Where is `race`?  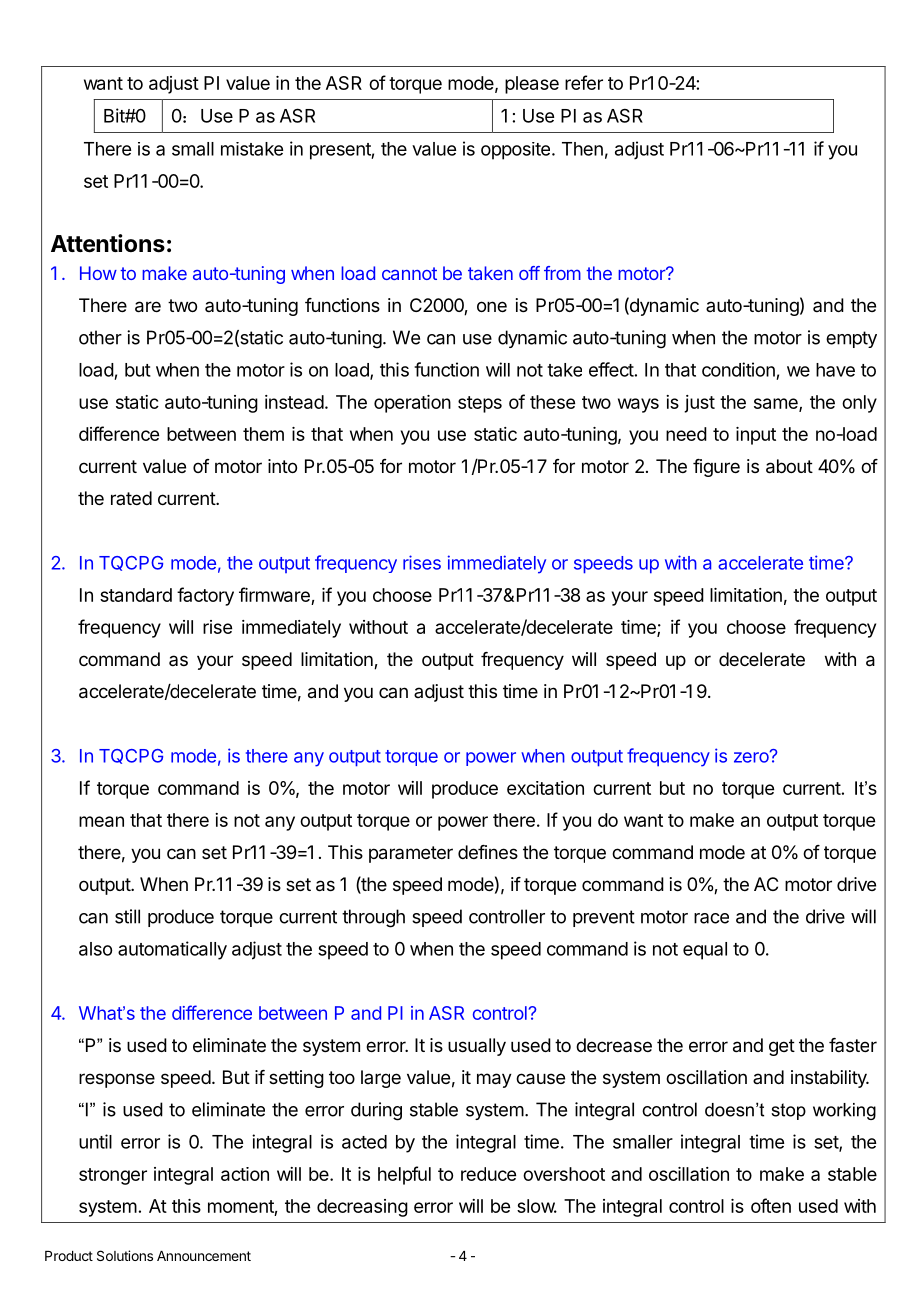
race is located at coordinates (711, 918).
